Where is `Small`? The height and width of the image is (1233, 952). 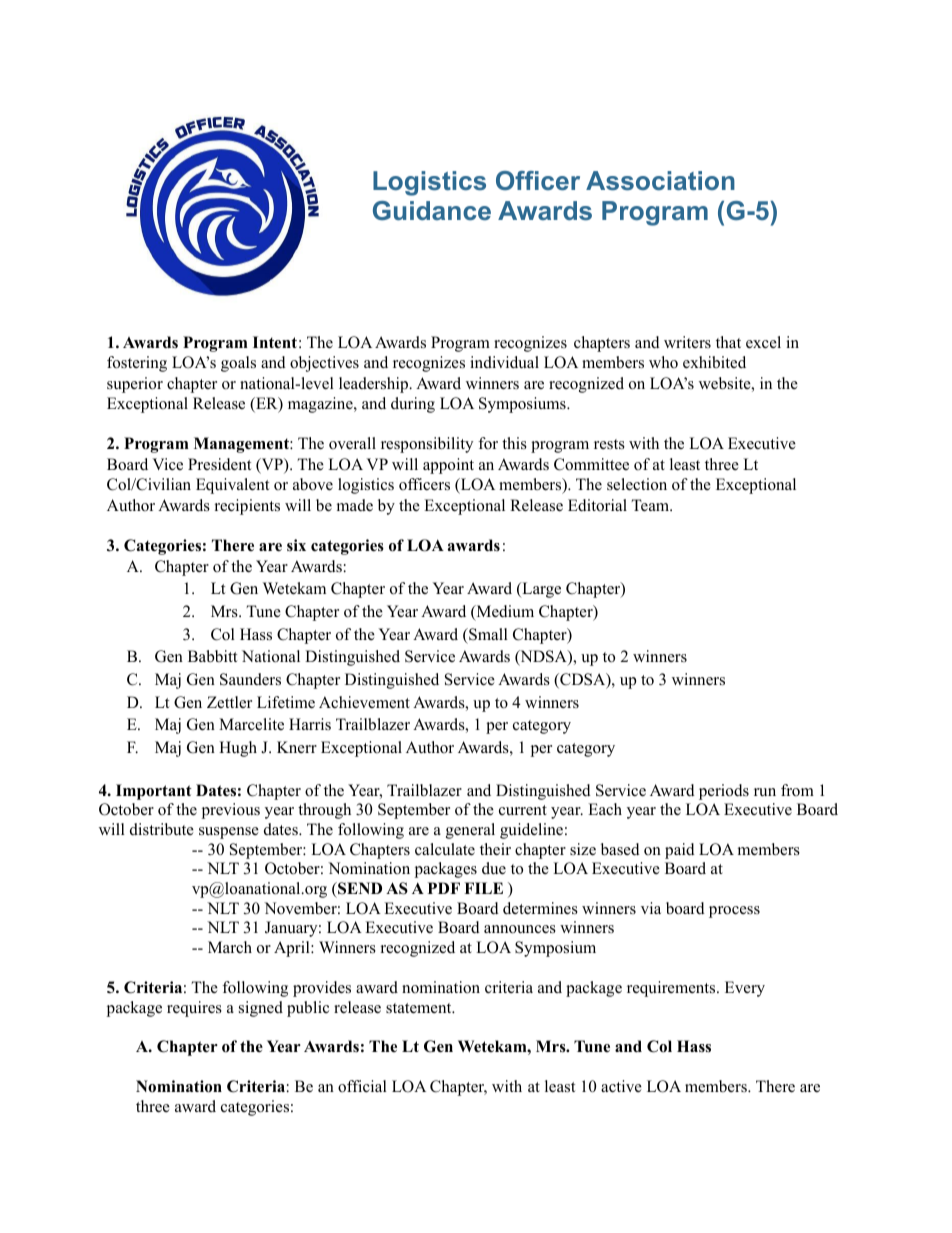 Small is located at coordinates (487, 634).
